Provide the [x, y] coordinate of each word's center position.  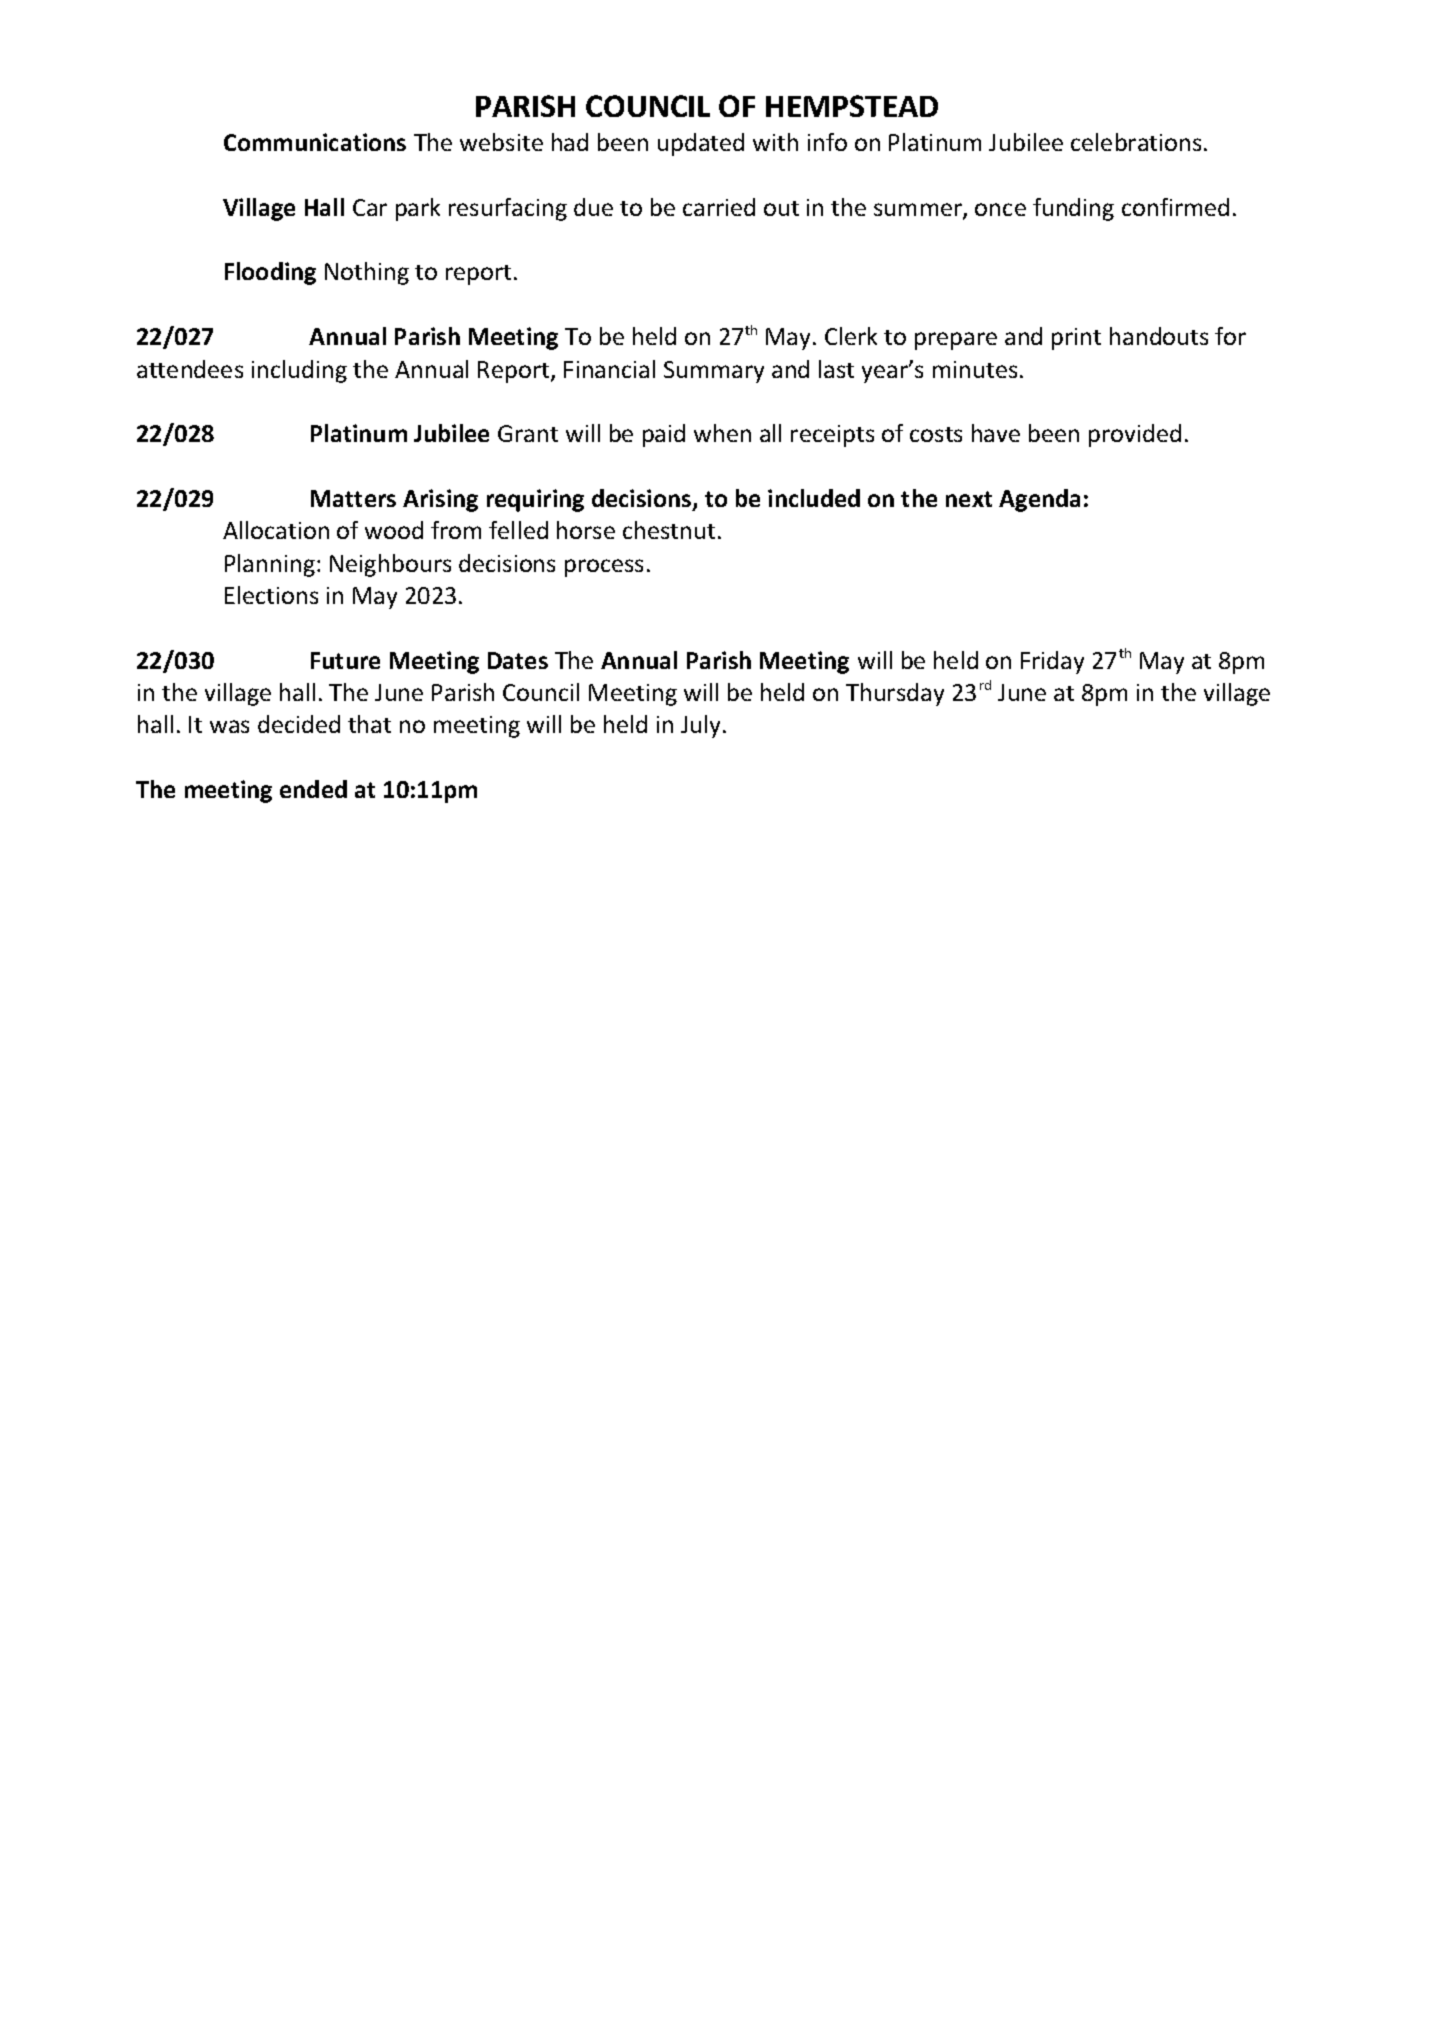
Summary [714, 372]
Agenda [1039, 500]
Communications [315, 142]
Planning [270, 565]
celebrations [1136, 142]
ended [313, 789]
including [299, 371]
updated [701, 144]
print [1076, 339]
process [604, 568]
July [702, 726]
